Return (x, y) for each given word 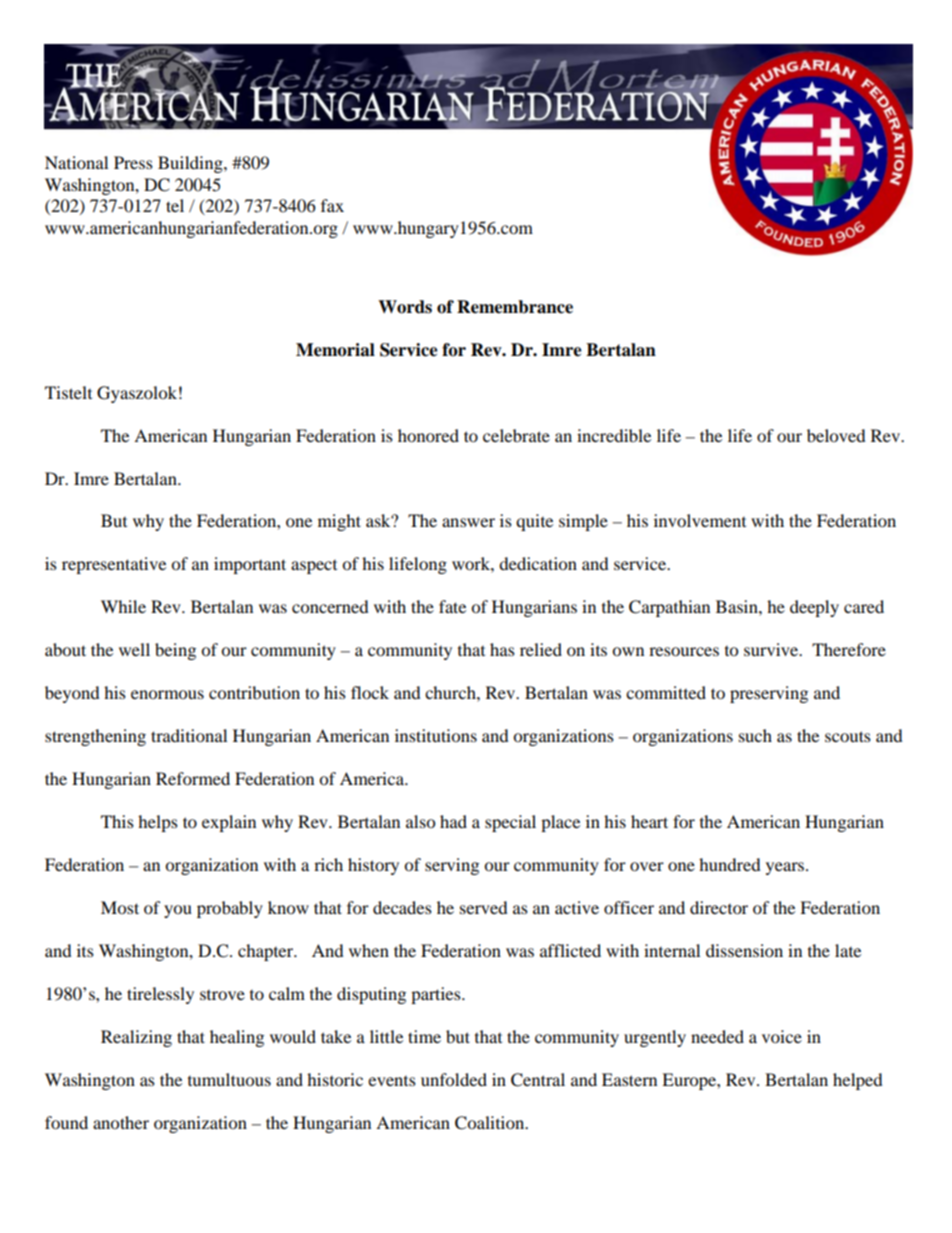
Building (191, 164)
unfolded (454, 1079)
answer (468, 522)
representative (114, 565)
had (453, 821)
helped (858, 1081)
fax (332, 205)
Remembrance (515, 307)
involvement (700, 520)
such (755, 735)
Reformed (193, 778)
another (121, 1122)
